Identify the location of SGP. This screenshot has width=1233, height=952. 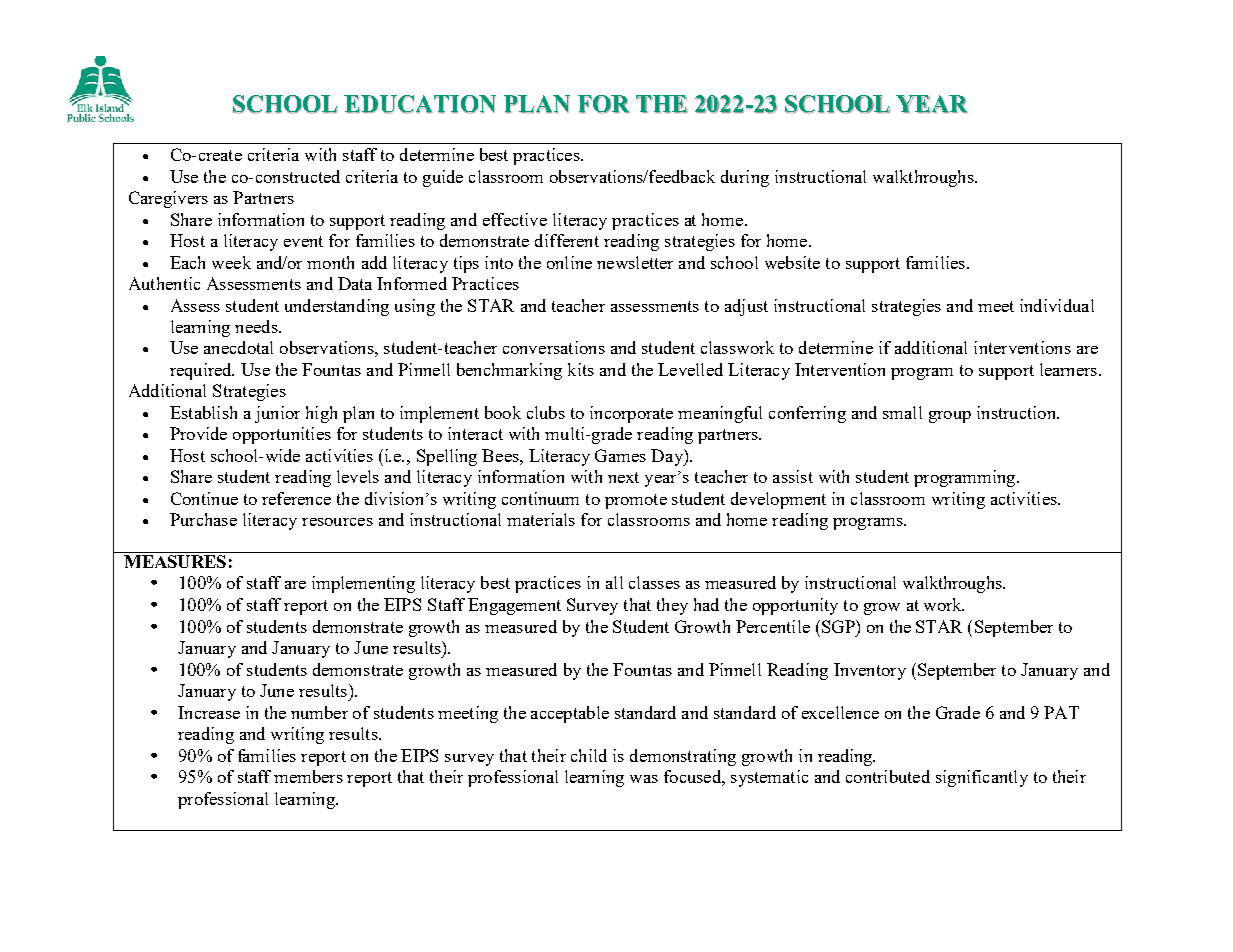
(838, 626).
